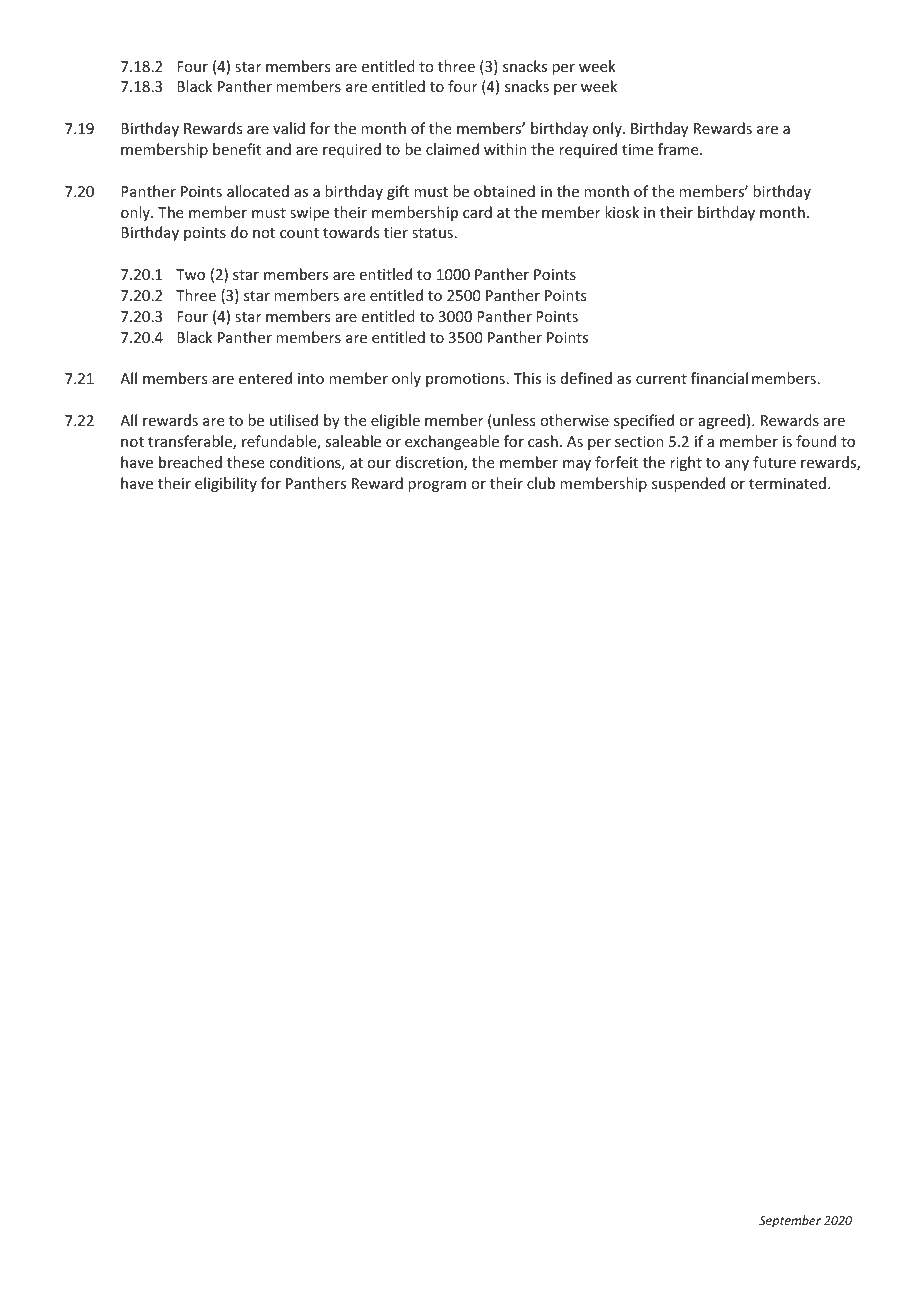 This screenshot has width=924, height=1307. What do you see at coordinates (505, 149) in the screenshot?
I see `within` at bounding box center [505, 149].
